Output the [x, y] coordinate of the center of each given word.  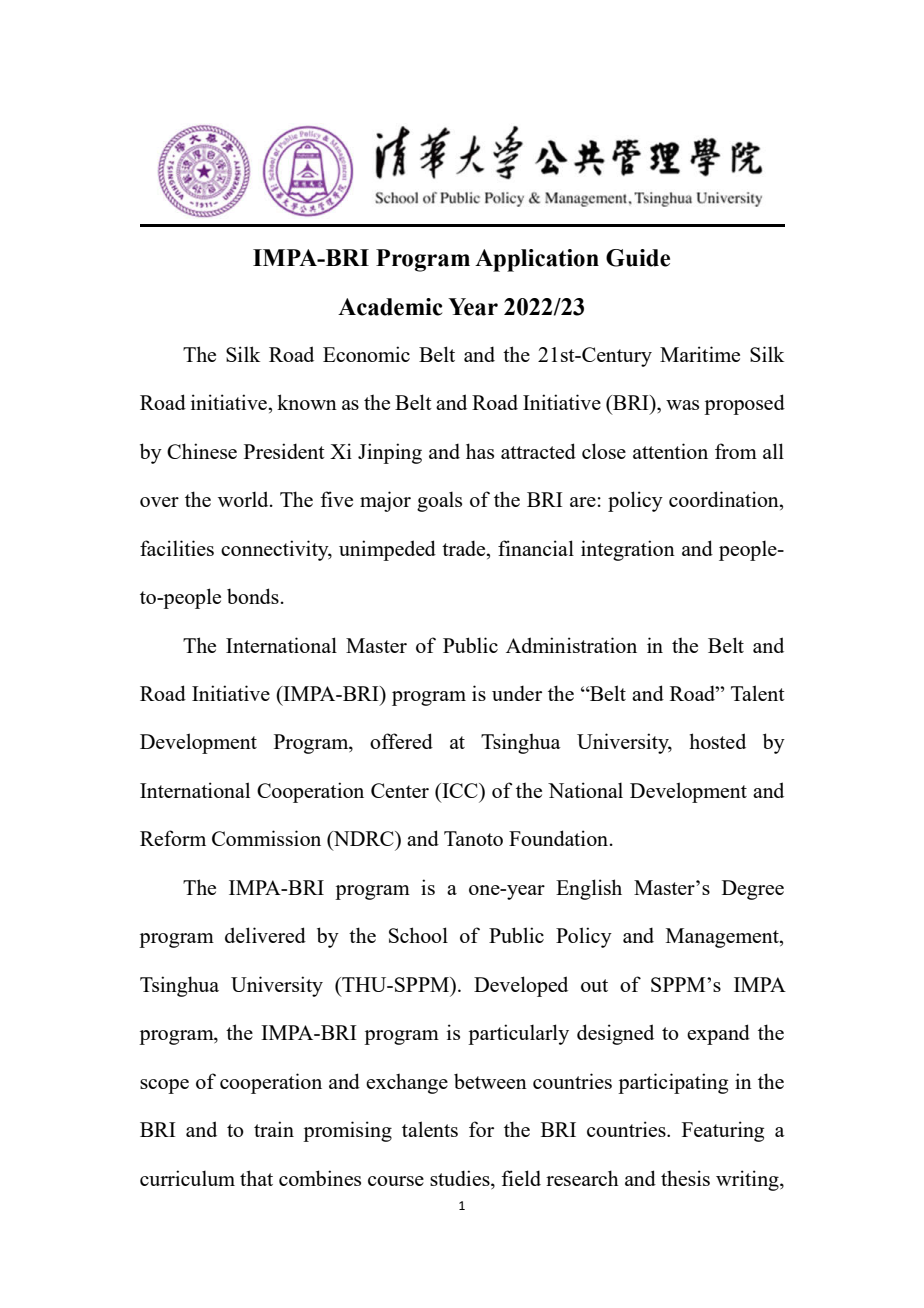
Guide [638, 258]
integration [628, 550]
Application [537, 260]
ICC [460, 790]
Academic [390, 307]
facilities [177, 548]
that [256, 1178]
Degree [753, 890]
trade [465, 548]
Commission [266, 838]
